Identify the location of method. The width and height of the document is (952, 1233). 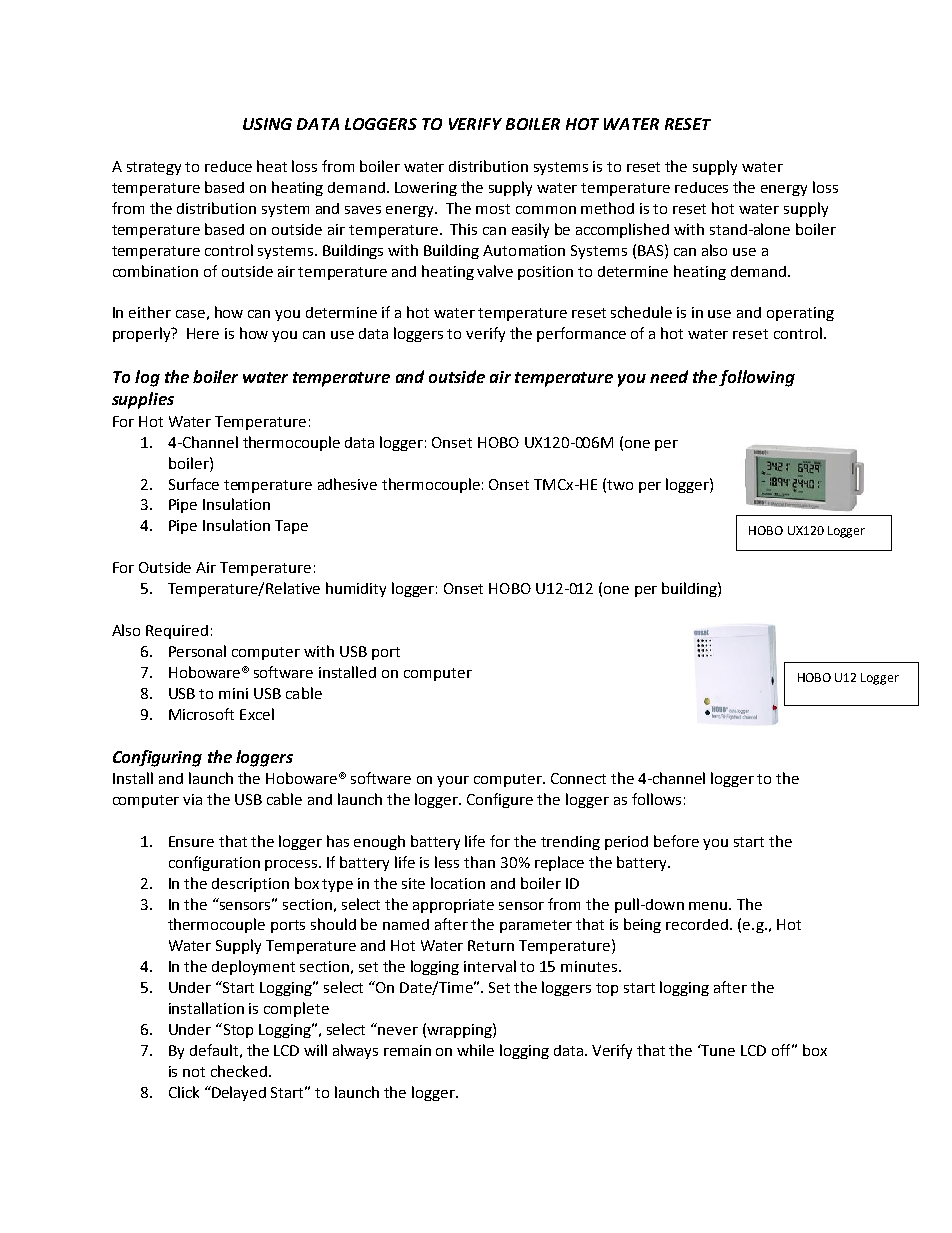
(607, 208).
